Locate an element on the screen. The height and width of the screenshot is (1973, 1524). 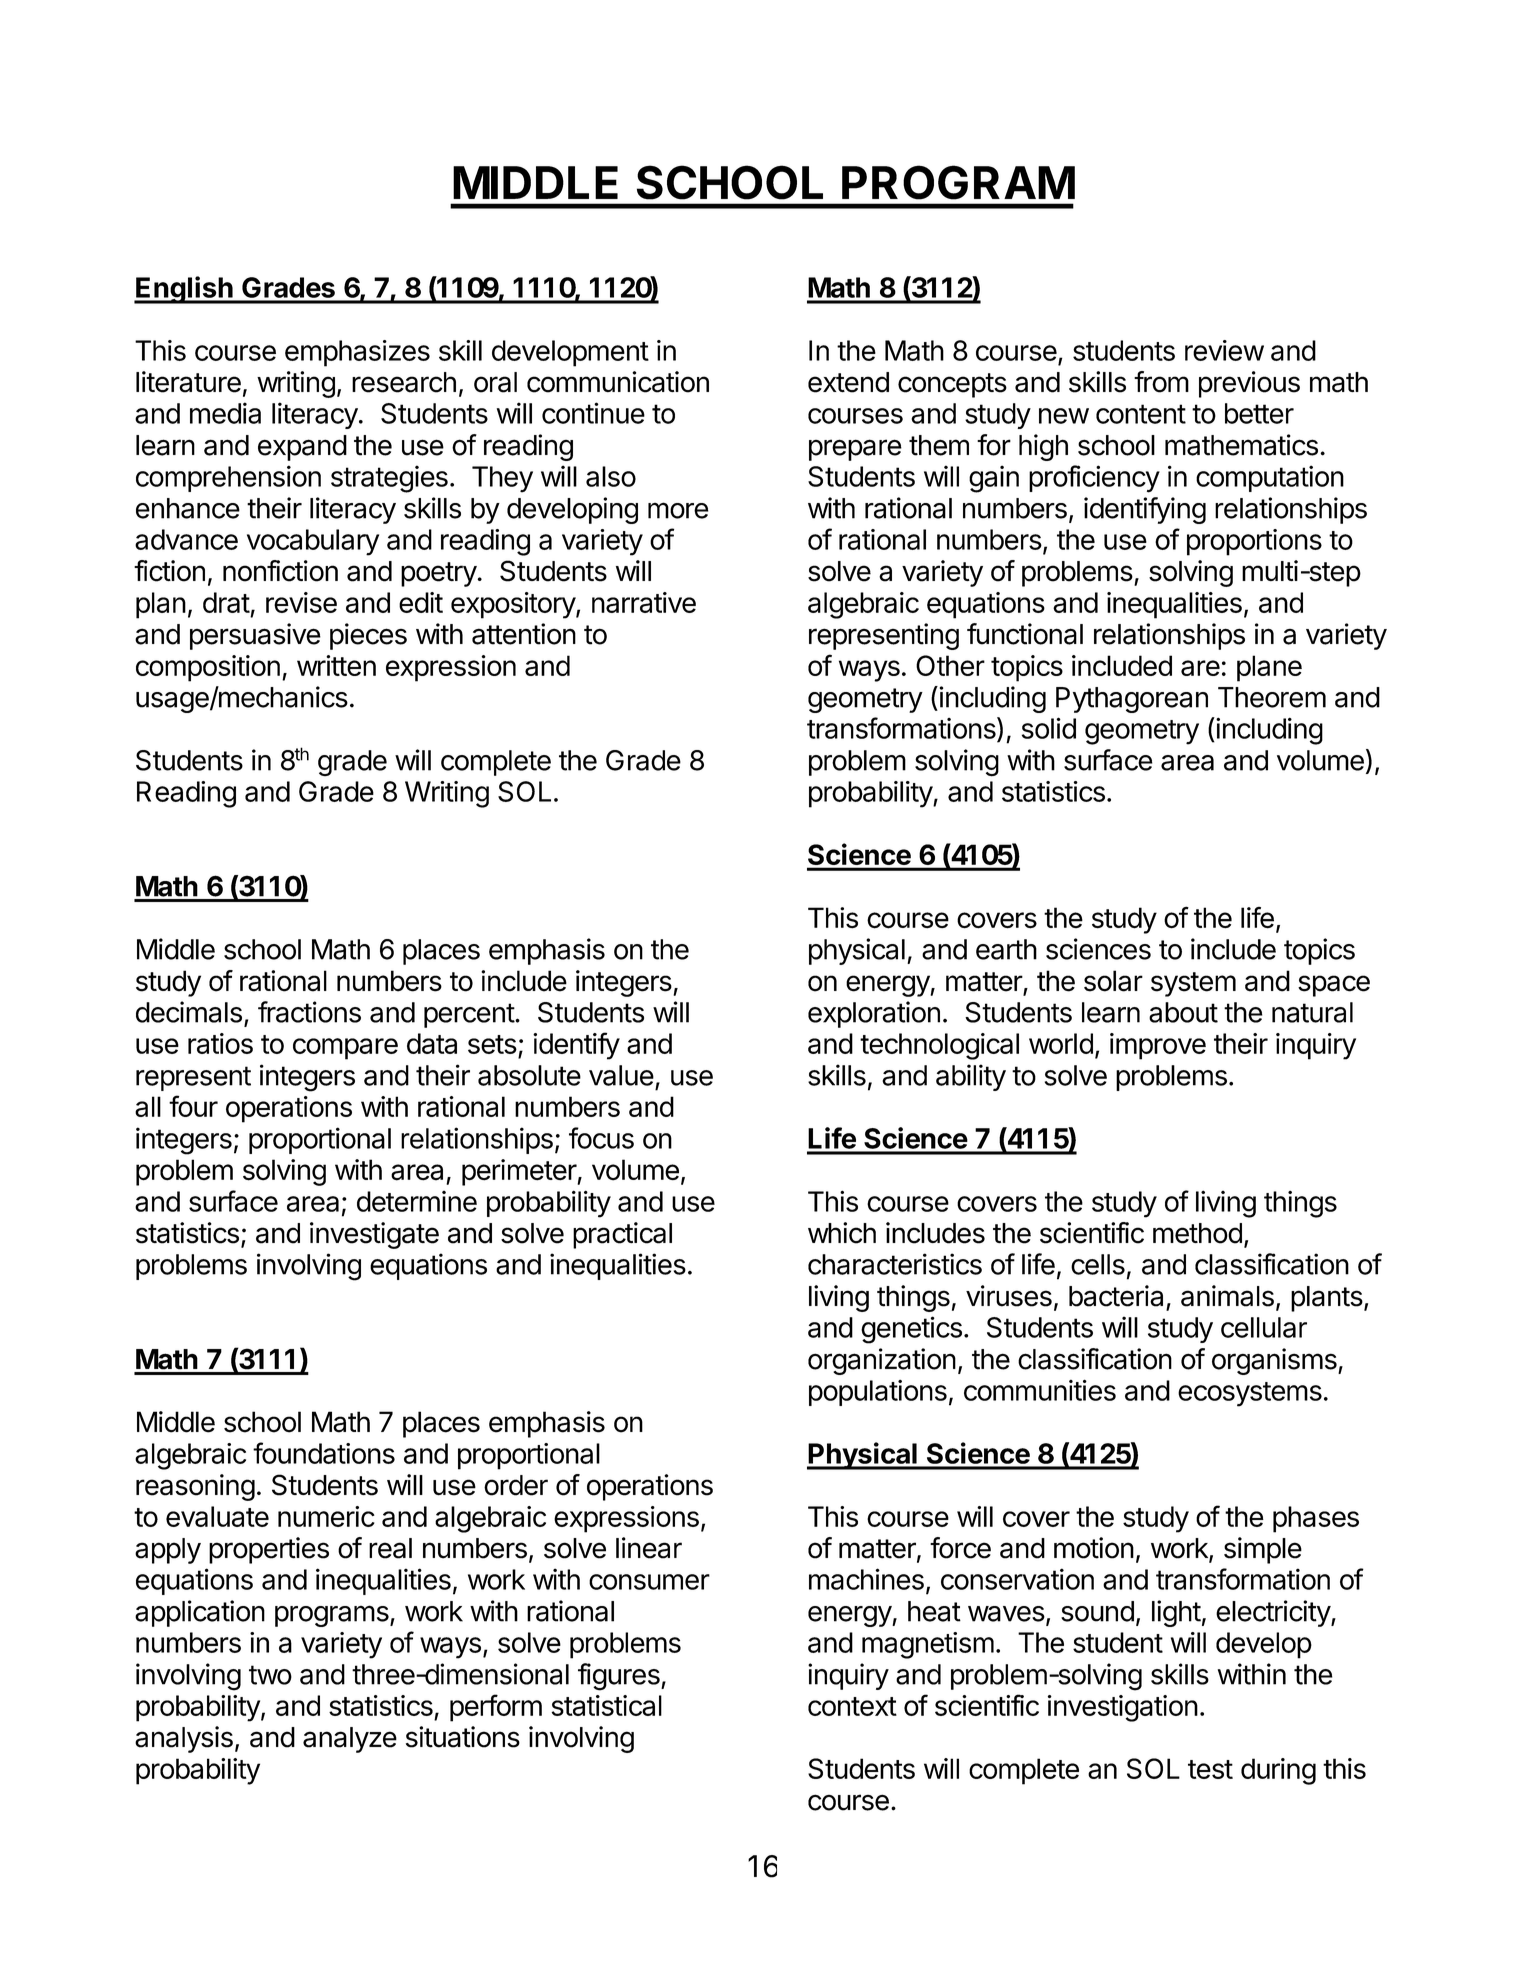
Other is located at coordinates (950, 665).
